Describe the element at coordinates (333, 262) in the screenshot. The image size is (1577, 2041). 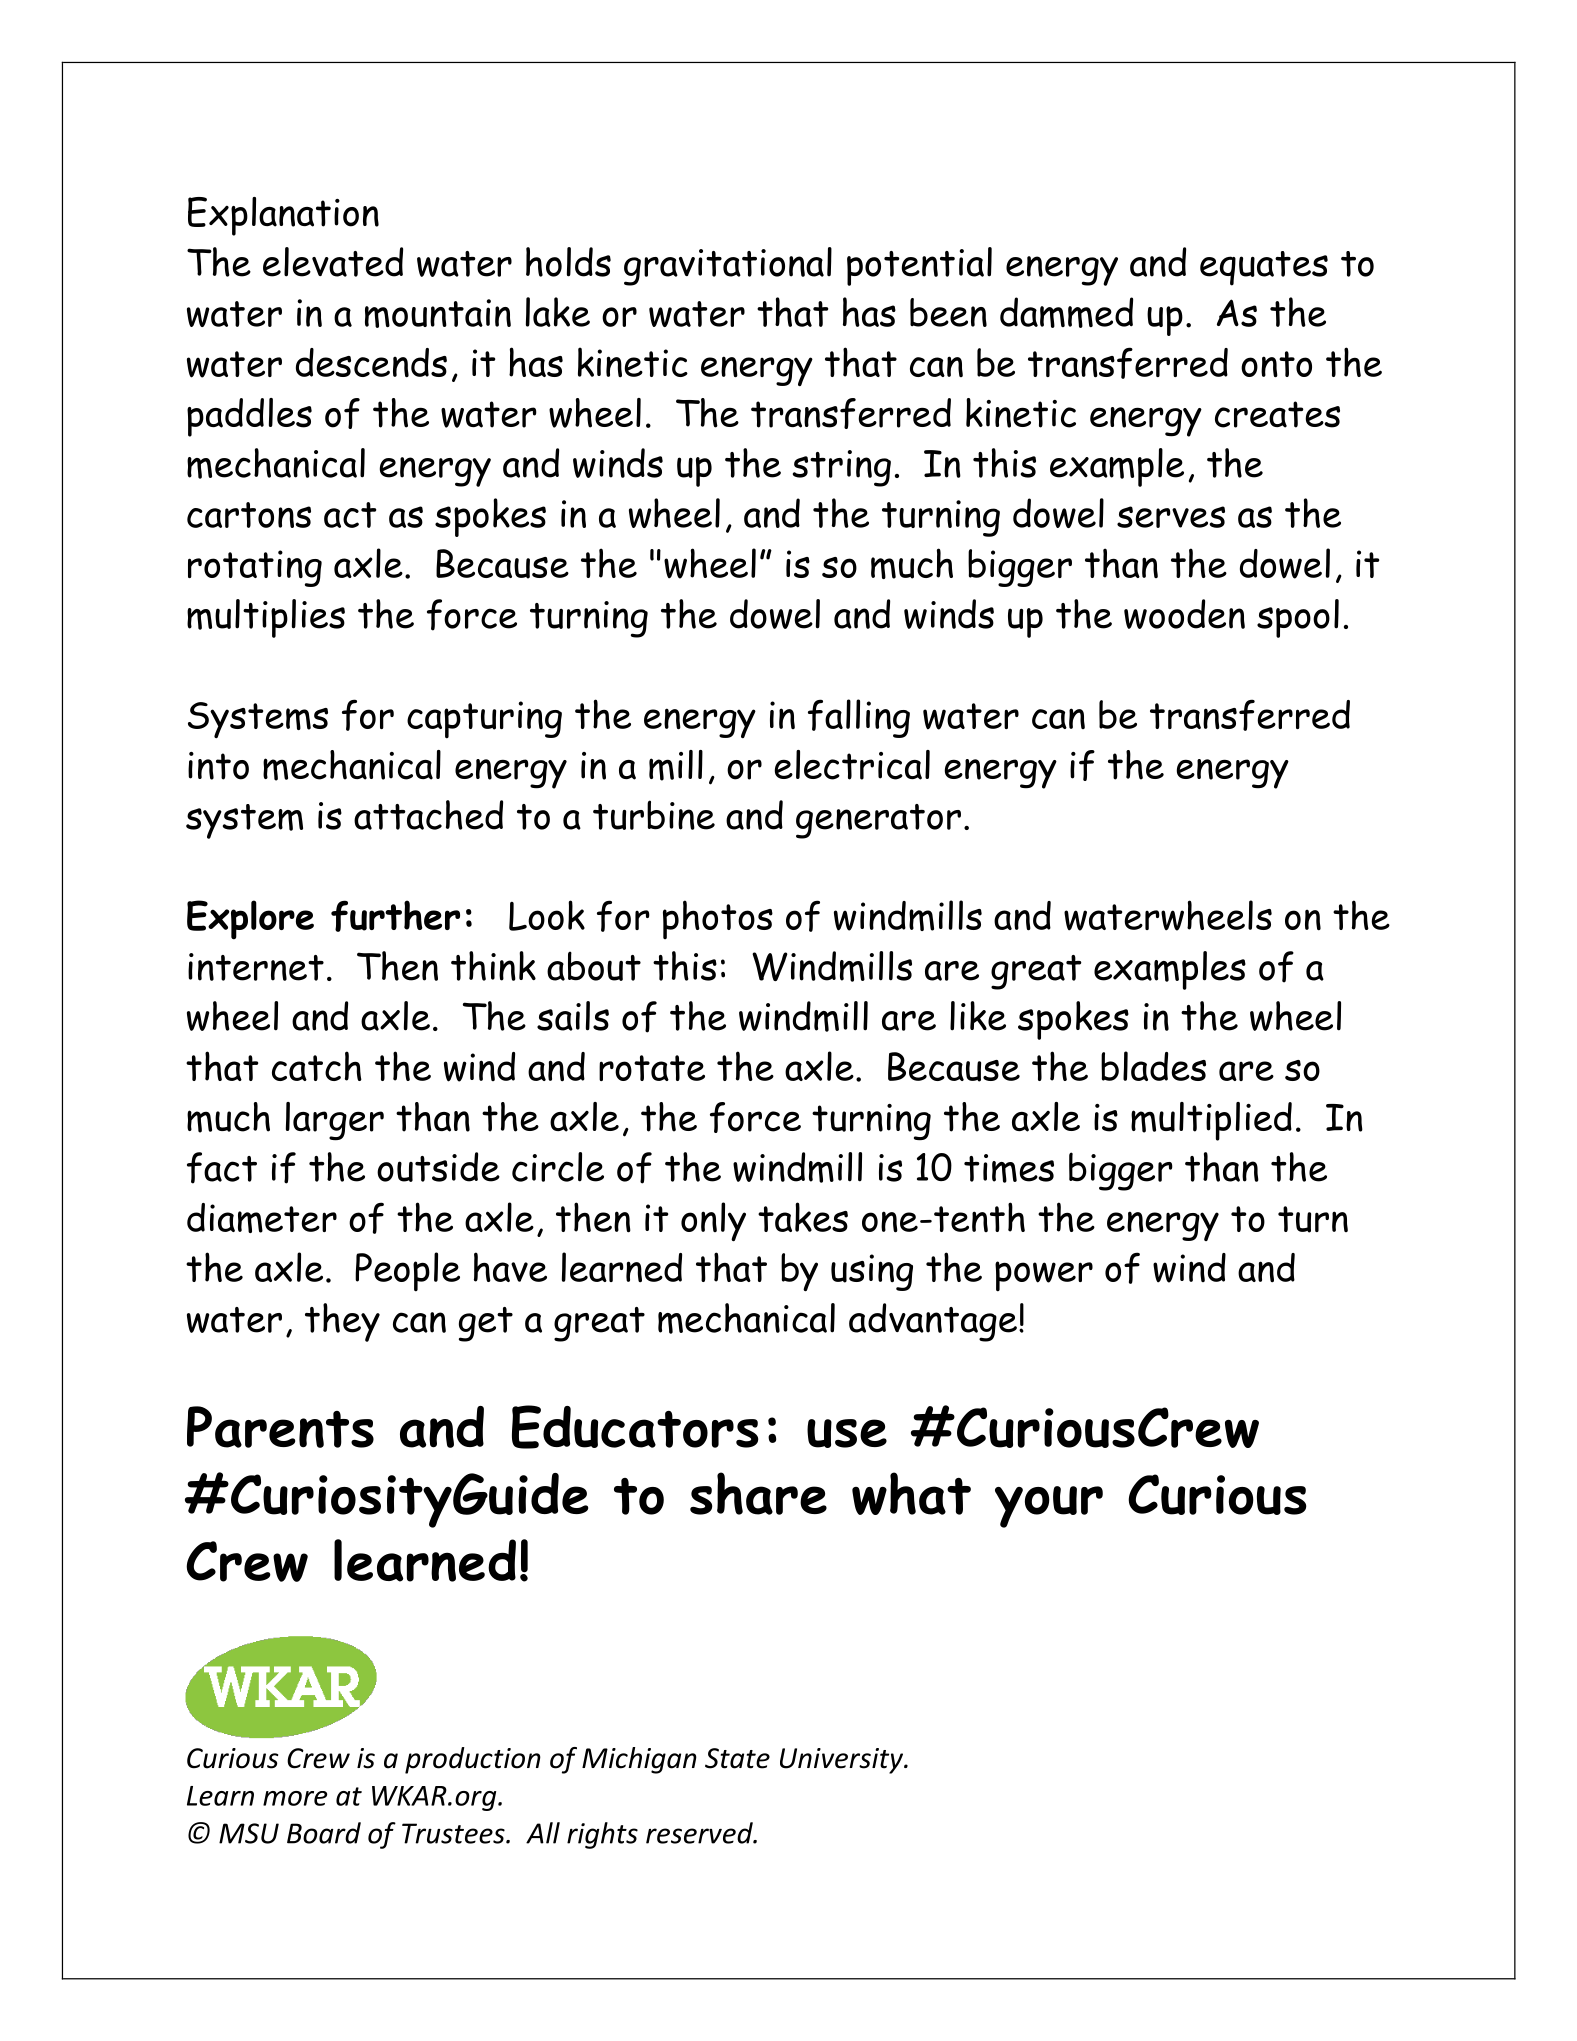
I see `elevated` at that location.
